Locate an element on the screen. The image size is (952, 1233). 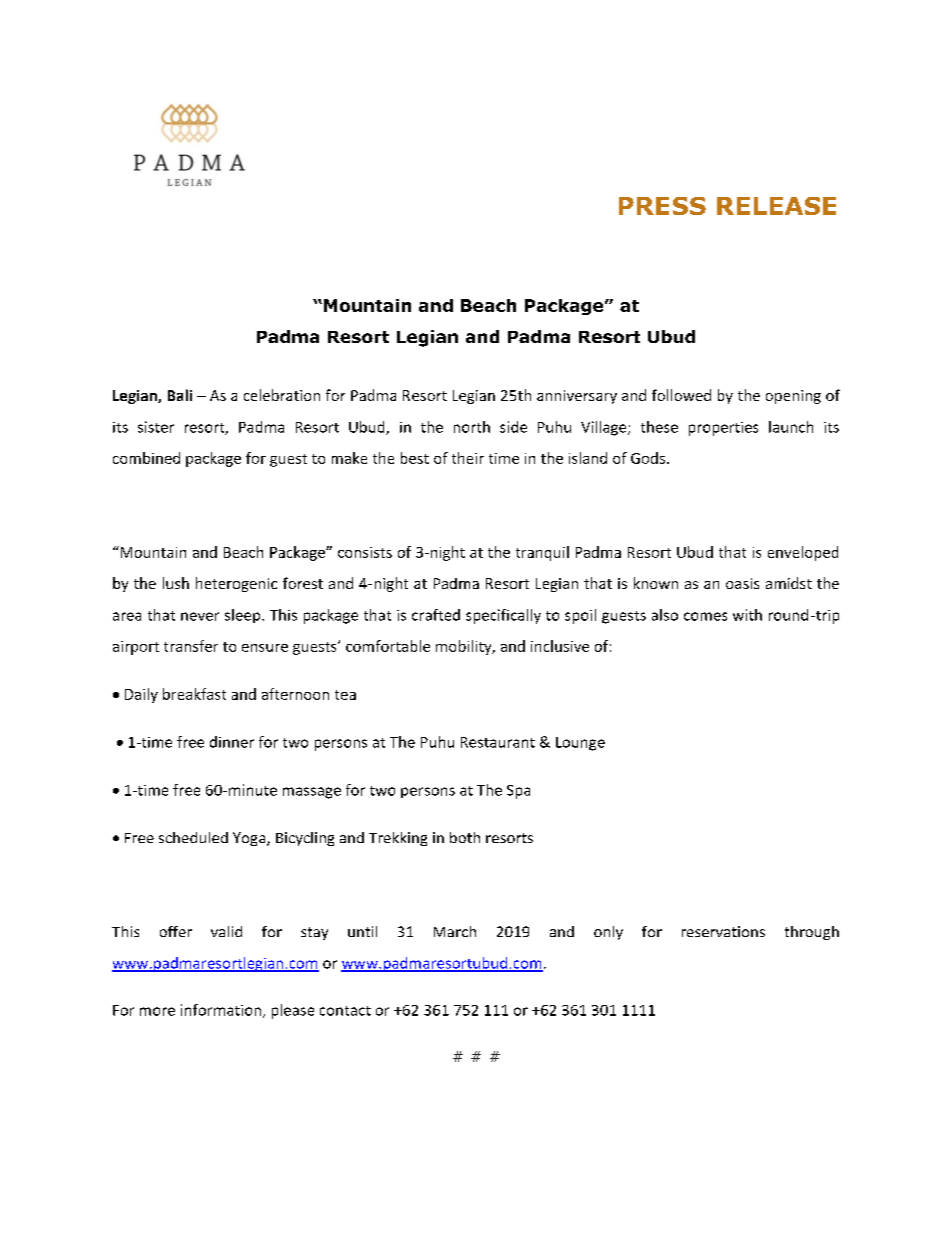
with is located at coordinates (747, 615).
